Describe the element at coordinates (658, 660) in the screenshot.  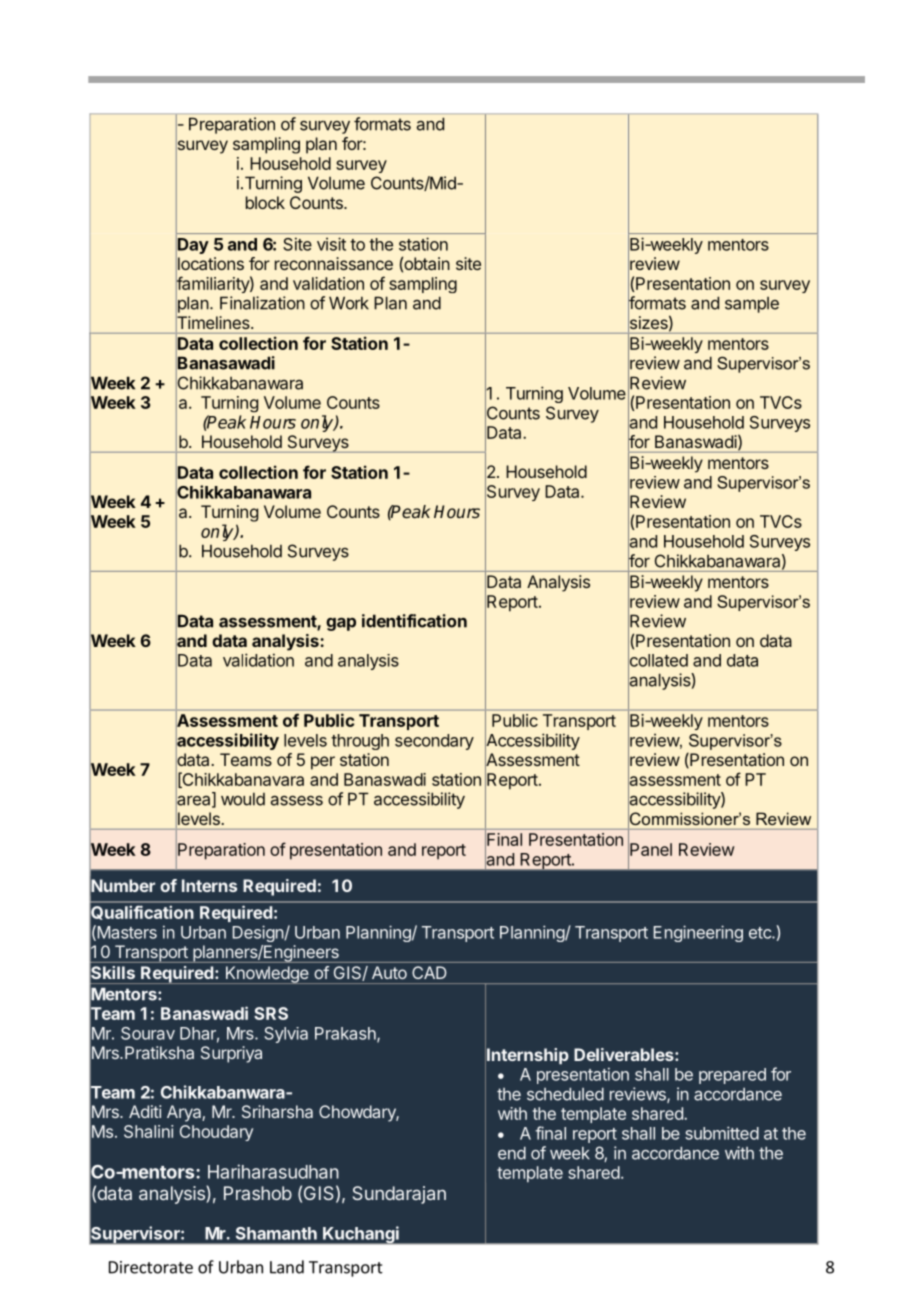
I see `collated` at that location.
